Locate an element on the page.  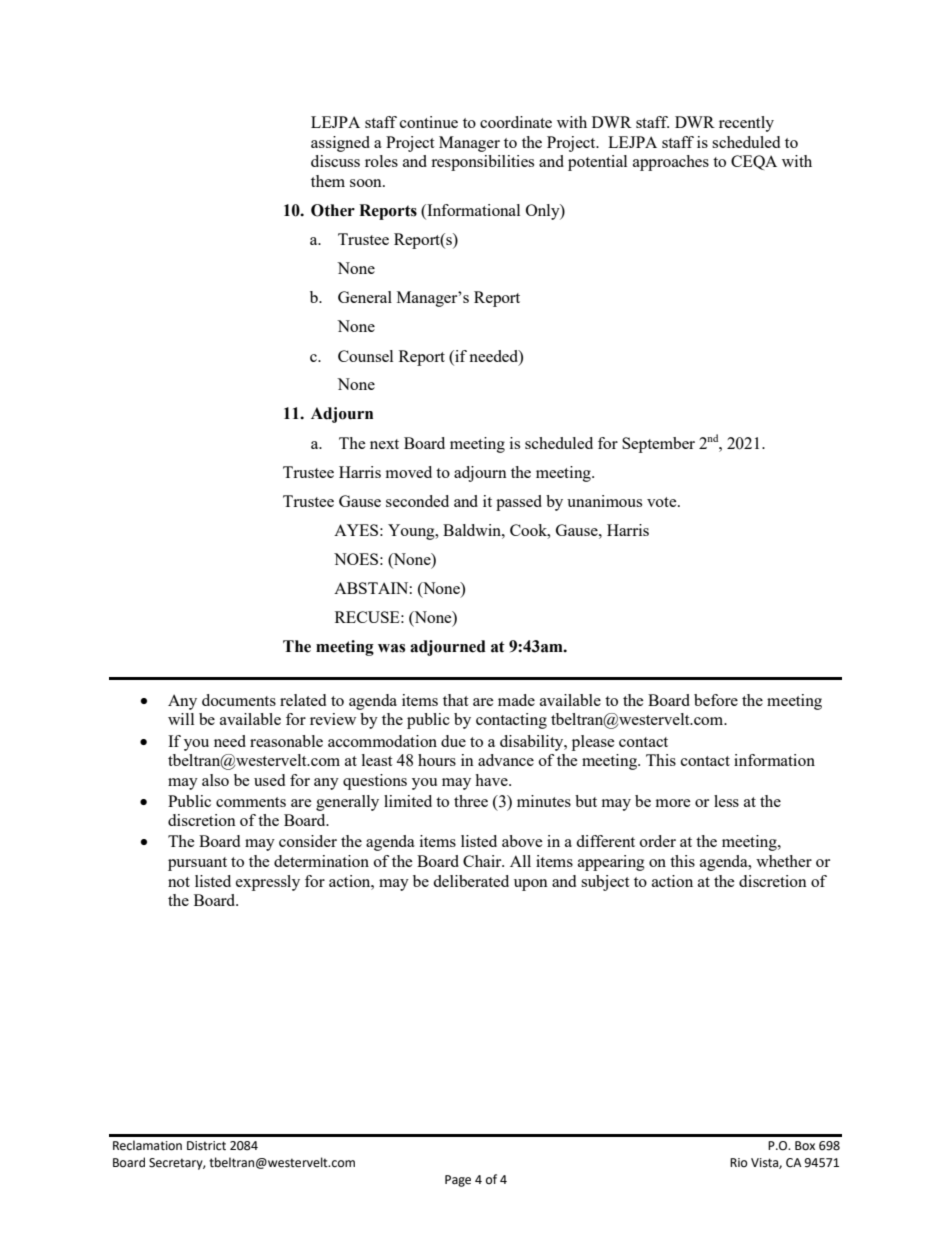
recently is located at coordinates (746, 124).
